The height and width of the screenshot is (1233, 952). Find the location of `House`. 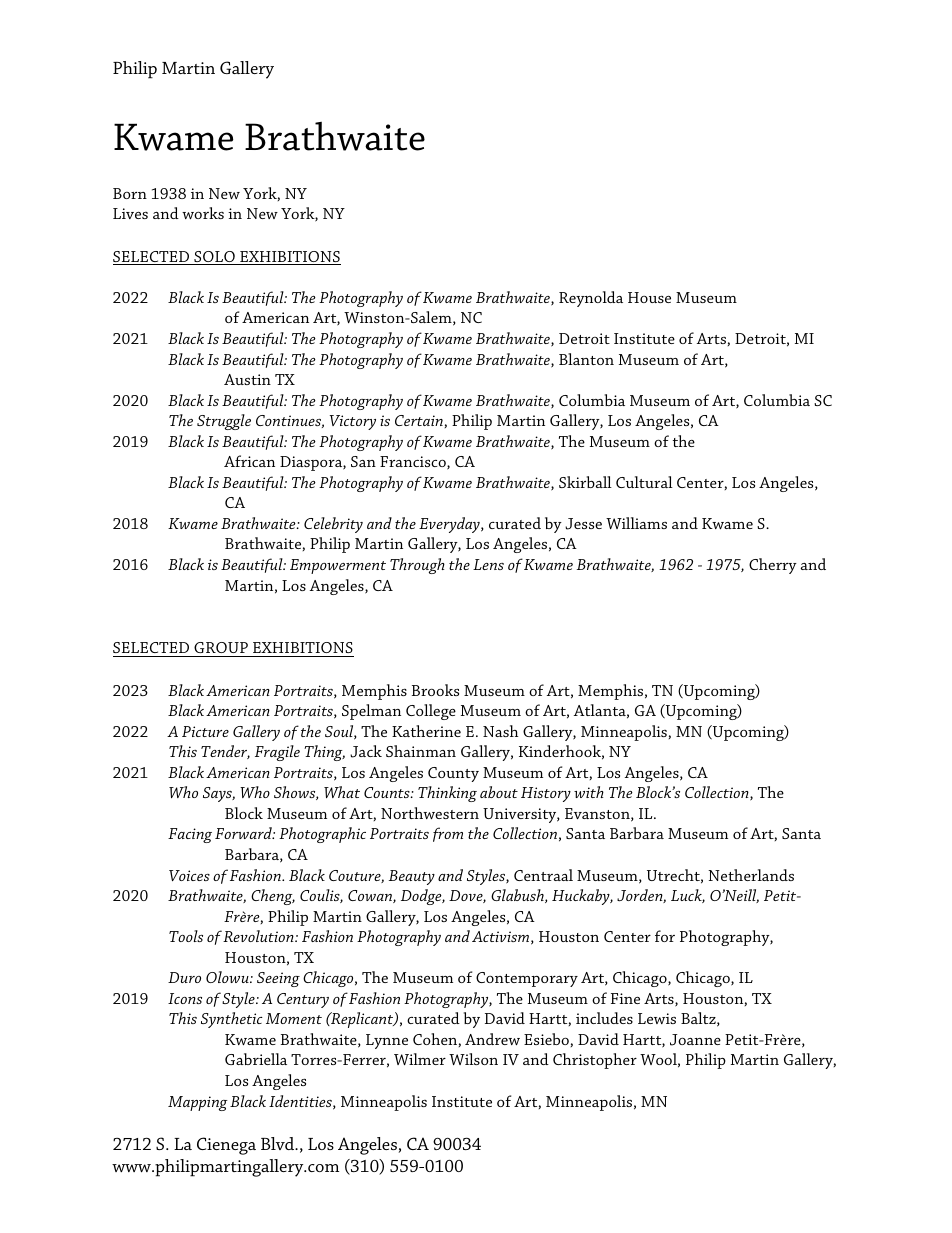

House is located at coordinates (649, 297).
